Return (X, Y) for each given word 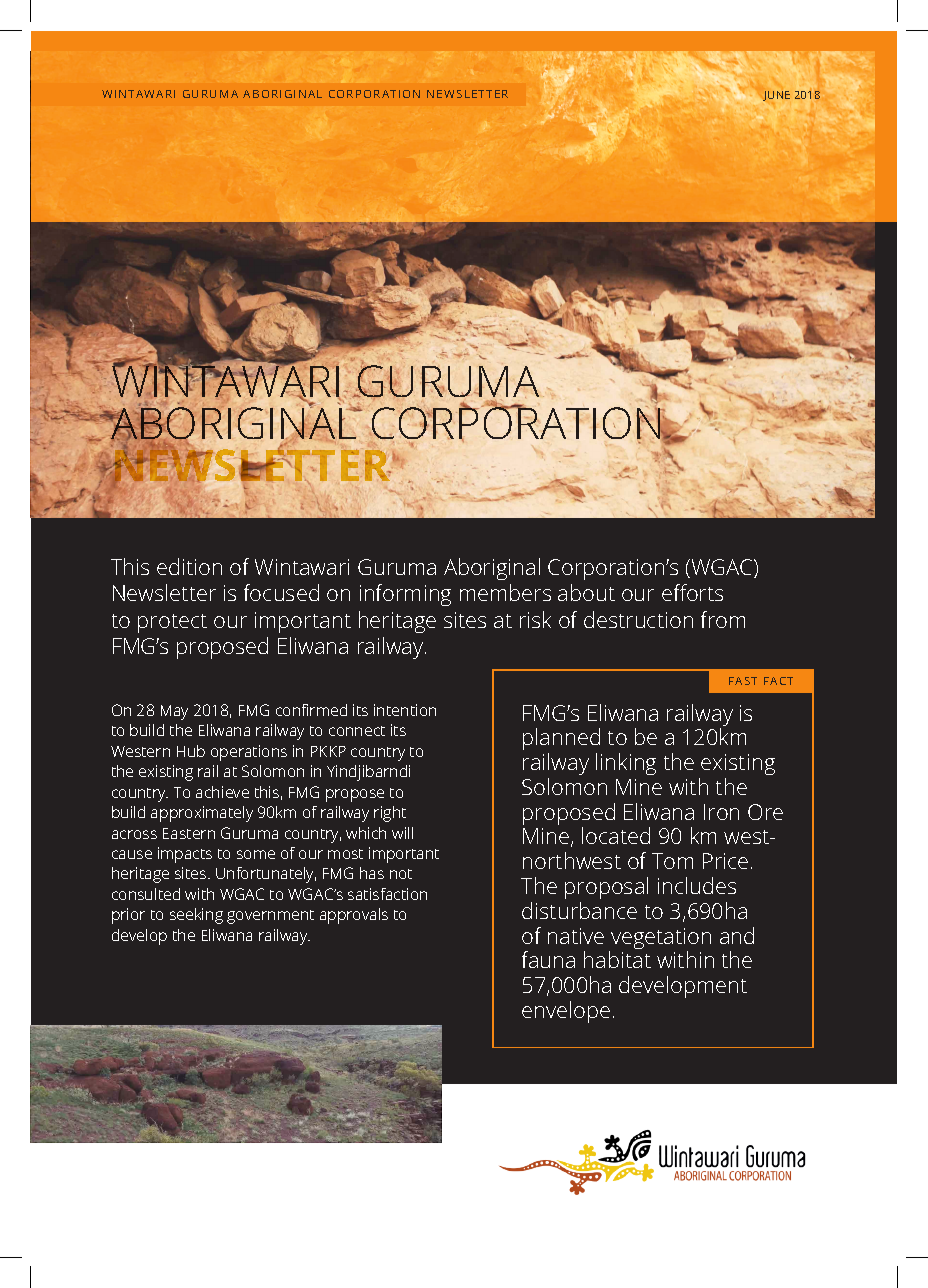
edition (189, 566)
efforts (692, 592)
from (723, 619)
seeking (196, 916)
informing (405, 595)
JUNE (776, 96)
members (505, 592)
